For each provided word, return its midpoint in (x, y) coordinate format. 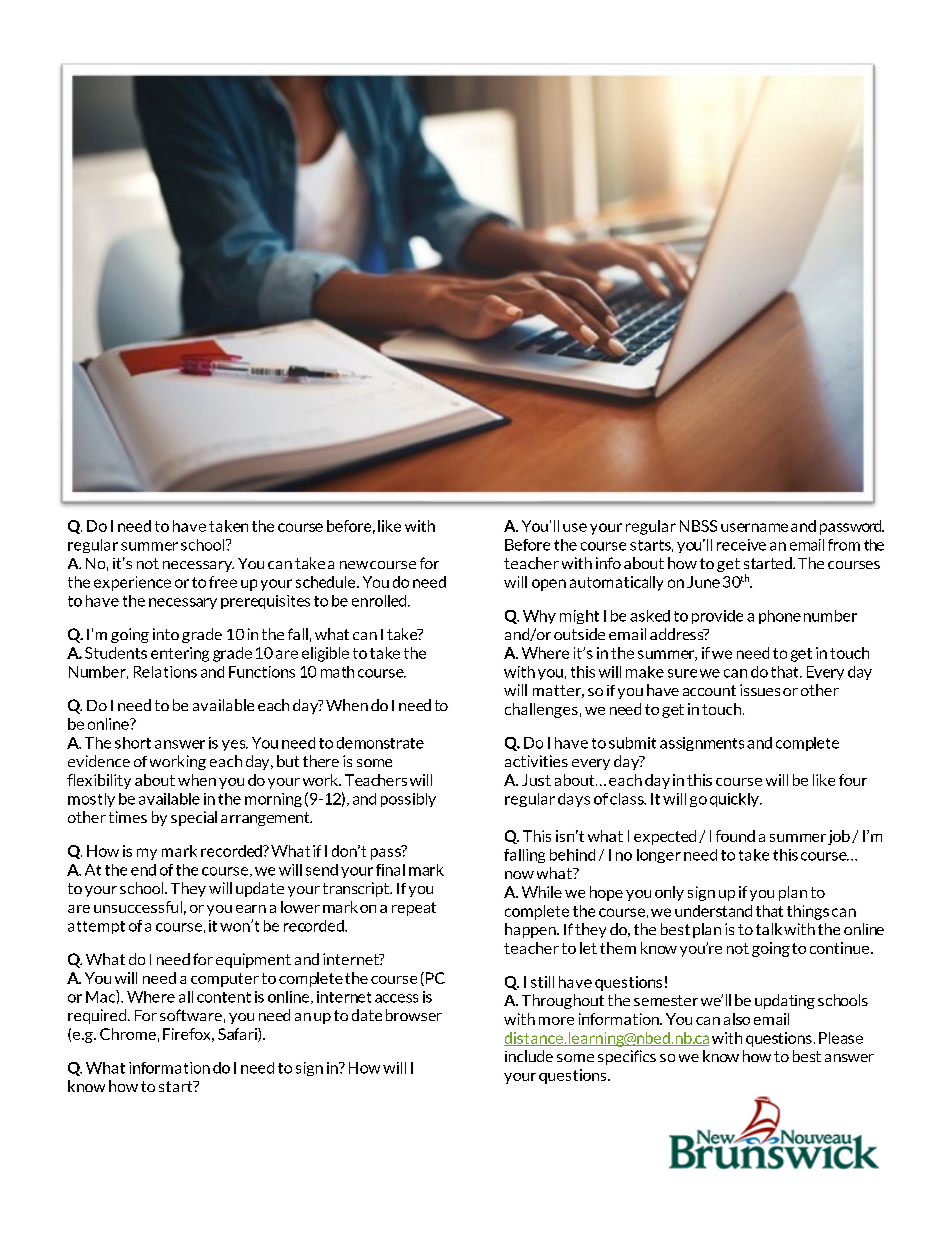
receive (741, 545)
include (529, 1056)
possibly (408, 800)
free (223, 582)
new (354, 565)
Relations (165, 672)
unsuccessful (138, 907)
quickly (735, 800)
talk (769, 929)
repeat (414, 909)
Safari (238, 1035)
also (737, 1019)
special (194, 818)
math (337, 672)
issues (760, 690)
